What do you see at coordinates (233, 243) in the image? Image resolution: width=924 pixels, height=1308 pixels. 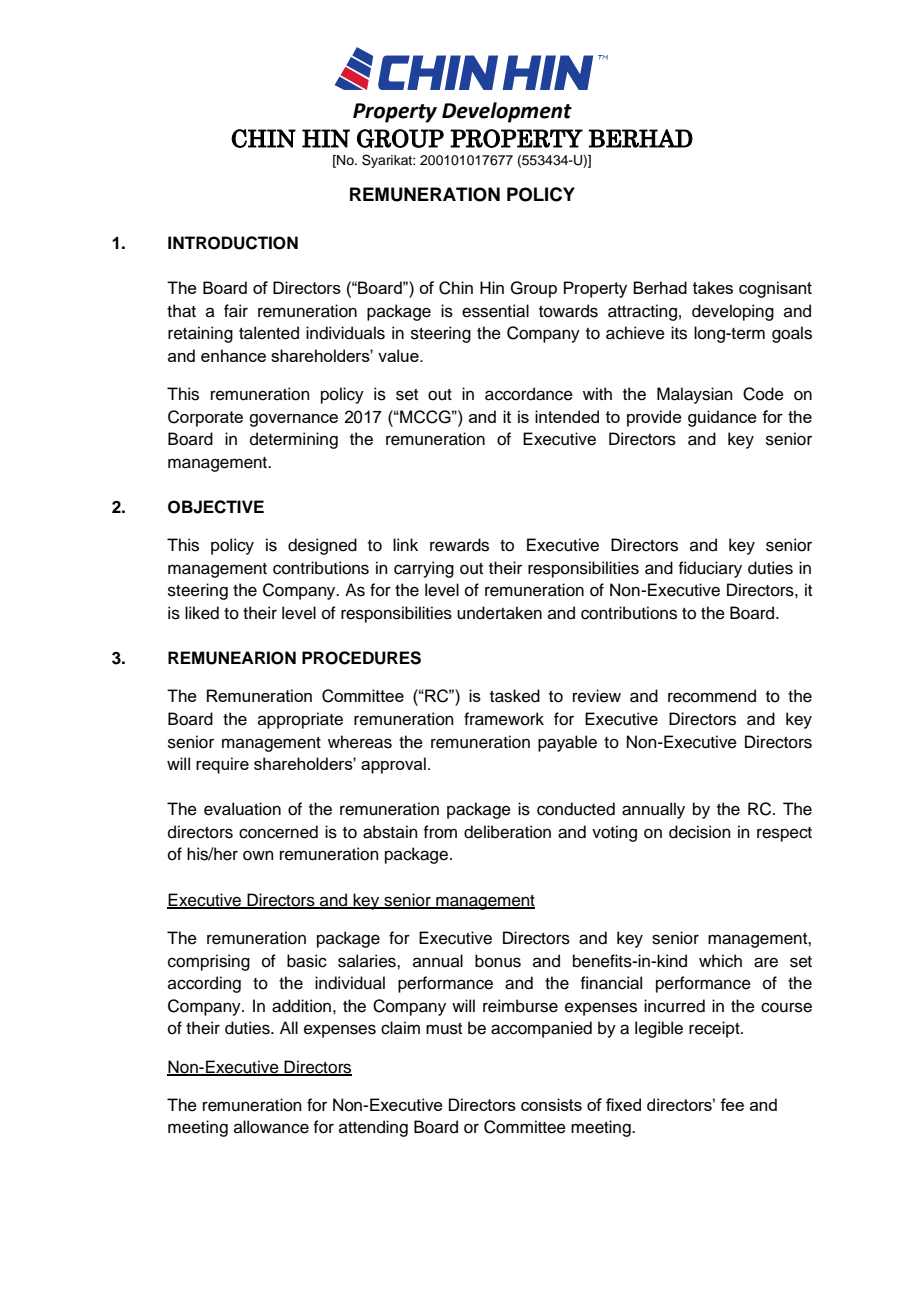 I see `INTRODUCTION` at bounding box center [233, 243].
